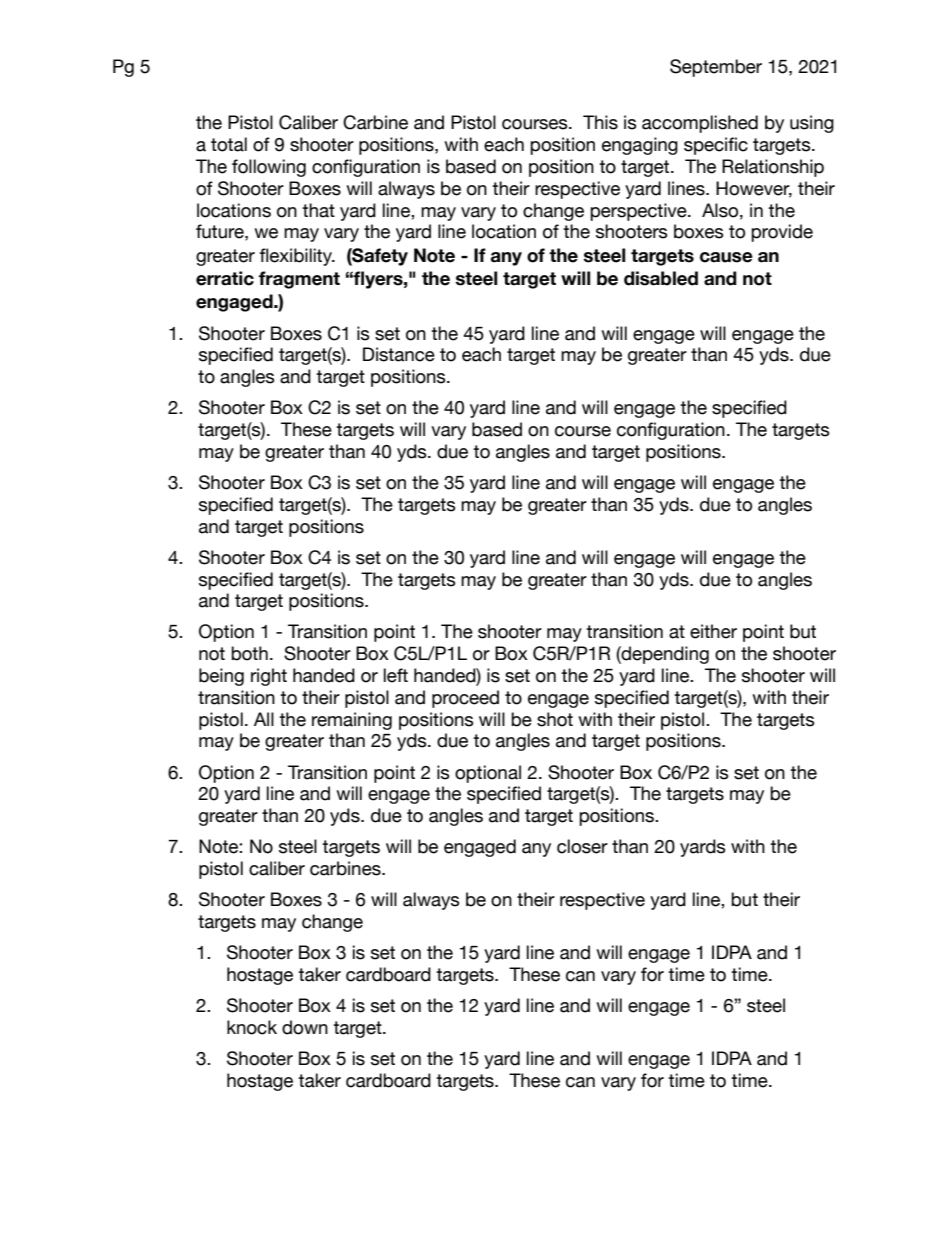 The width and height of the screenshot is (952, 1233). I want to click on September, so click(716, 68).
